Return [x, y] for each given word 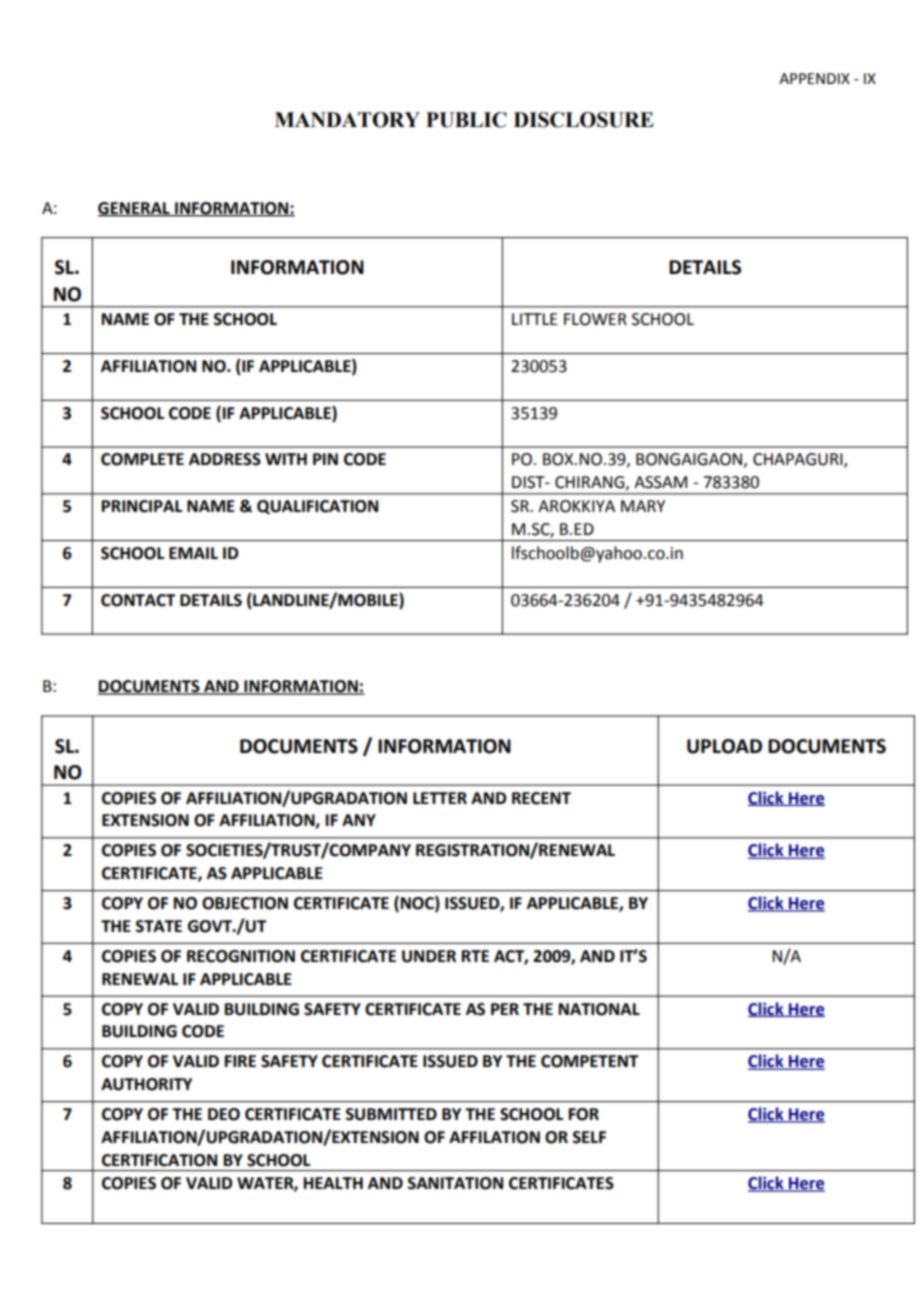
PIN [325, 459]
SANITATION [455, 1183]
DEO [224, 1114]
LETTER [440, 798]
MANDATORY [347, 120]
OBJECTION [245, 903]
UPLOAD [724, 746]
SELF [589, 1137]
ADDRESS [225, 459]
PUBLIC [466, 120]
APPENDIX [814, 78]
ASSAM [660, 482]
